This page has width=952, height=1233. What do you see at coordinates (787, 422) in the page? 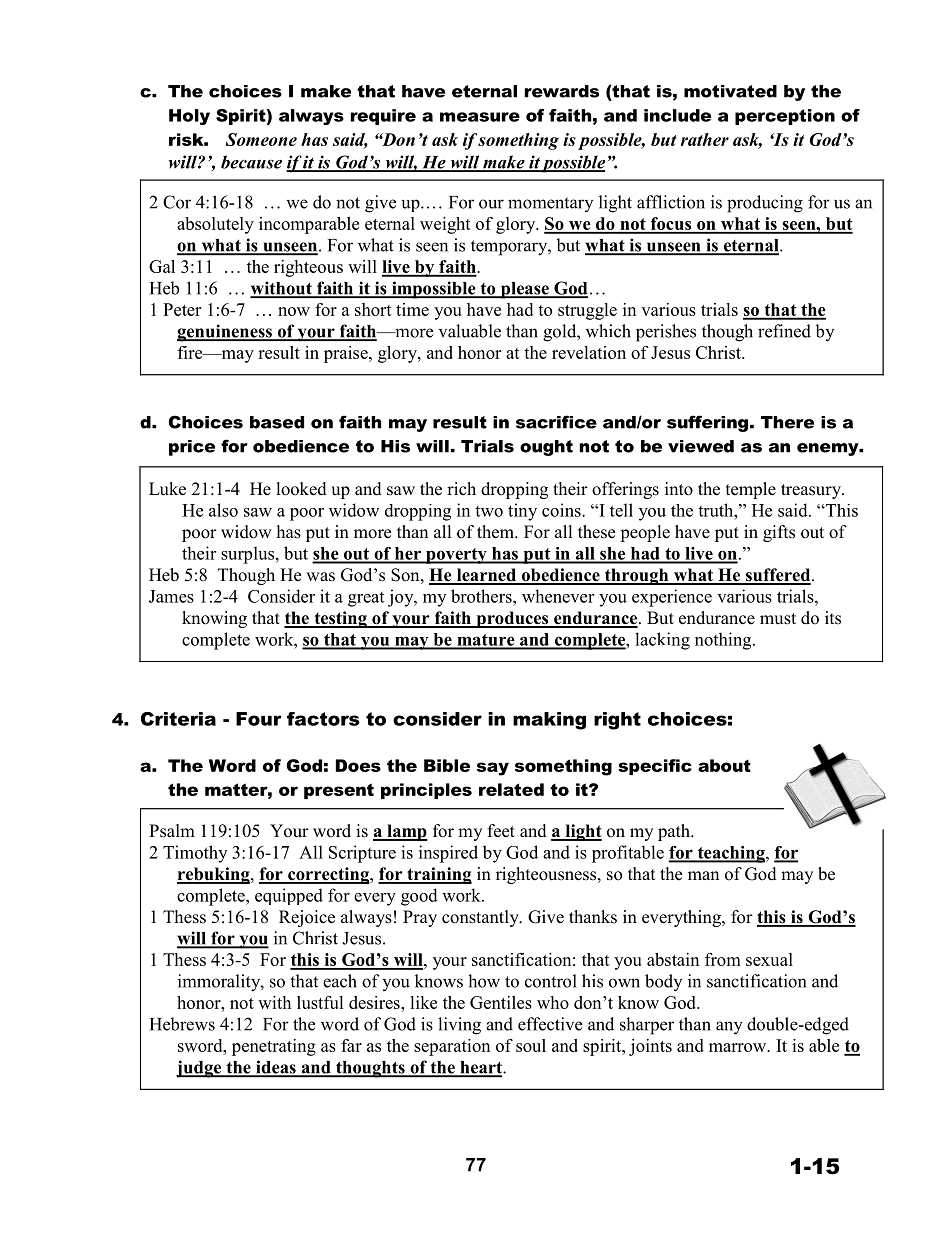
I see `There` at bounding box center [787, 422].
